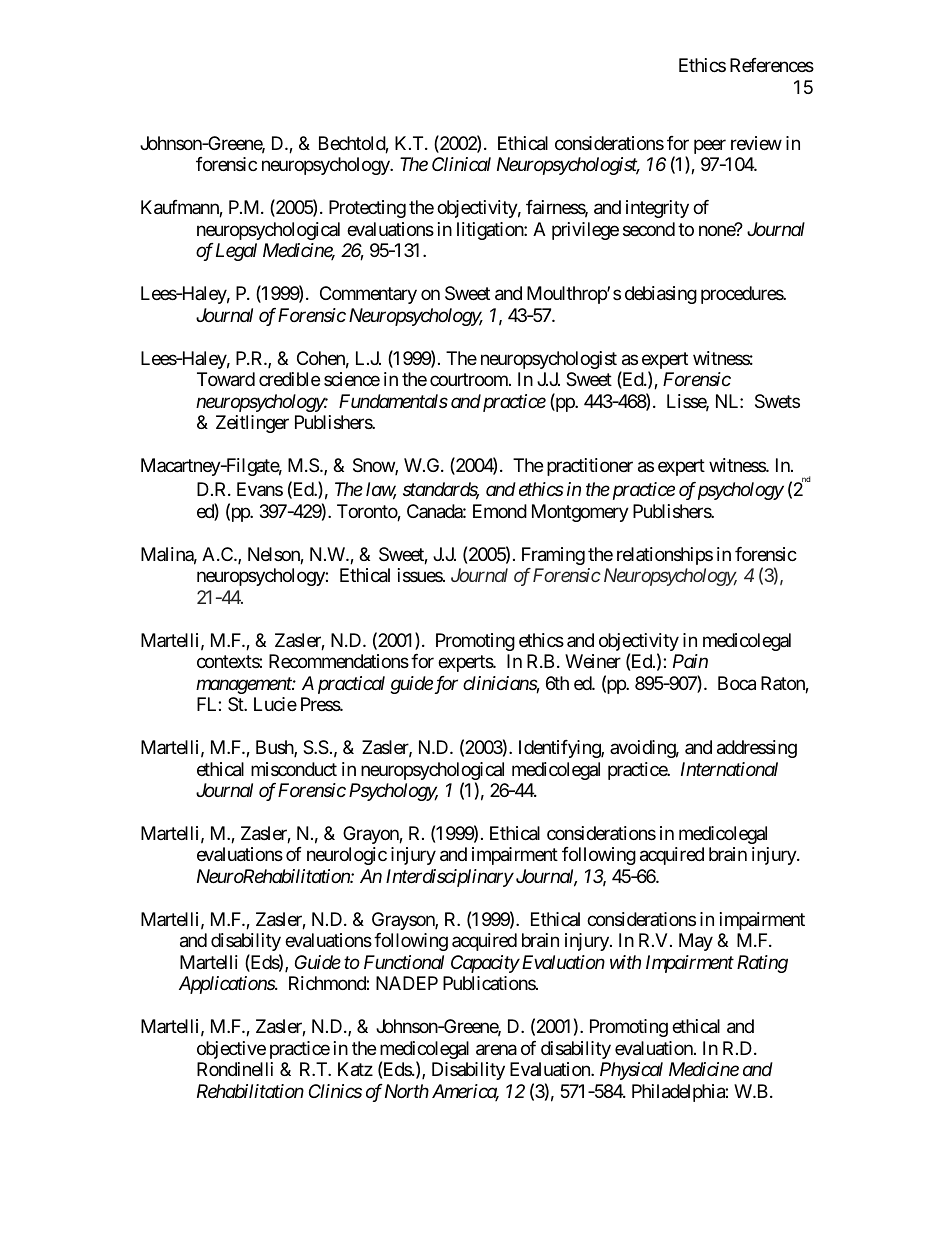  What do you see at coordinates (496, 1050) in the document?
I see `arena` at bounding box center [496, 1050].
